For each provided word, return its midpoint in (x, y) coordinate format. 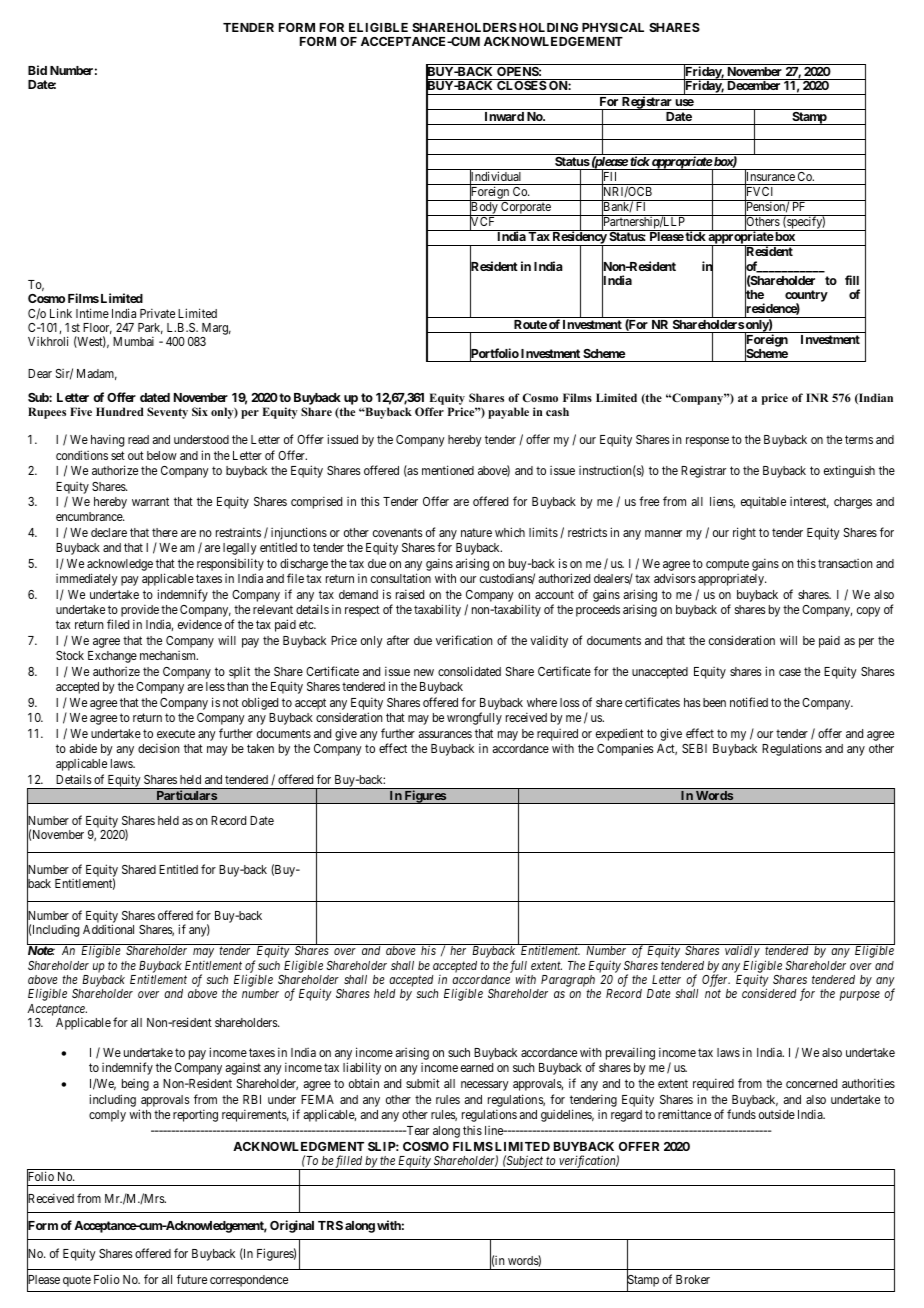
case (790, 672)
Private (157, 313)
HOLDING (548, 27)
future (192, 1279)
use (684, 102)
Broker (693, 1279)
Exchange (112, 657)
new (424, 672)
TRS (330, 1225)
